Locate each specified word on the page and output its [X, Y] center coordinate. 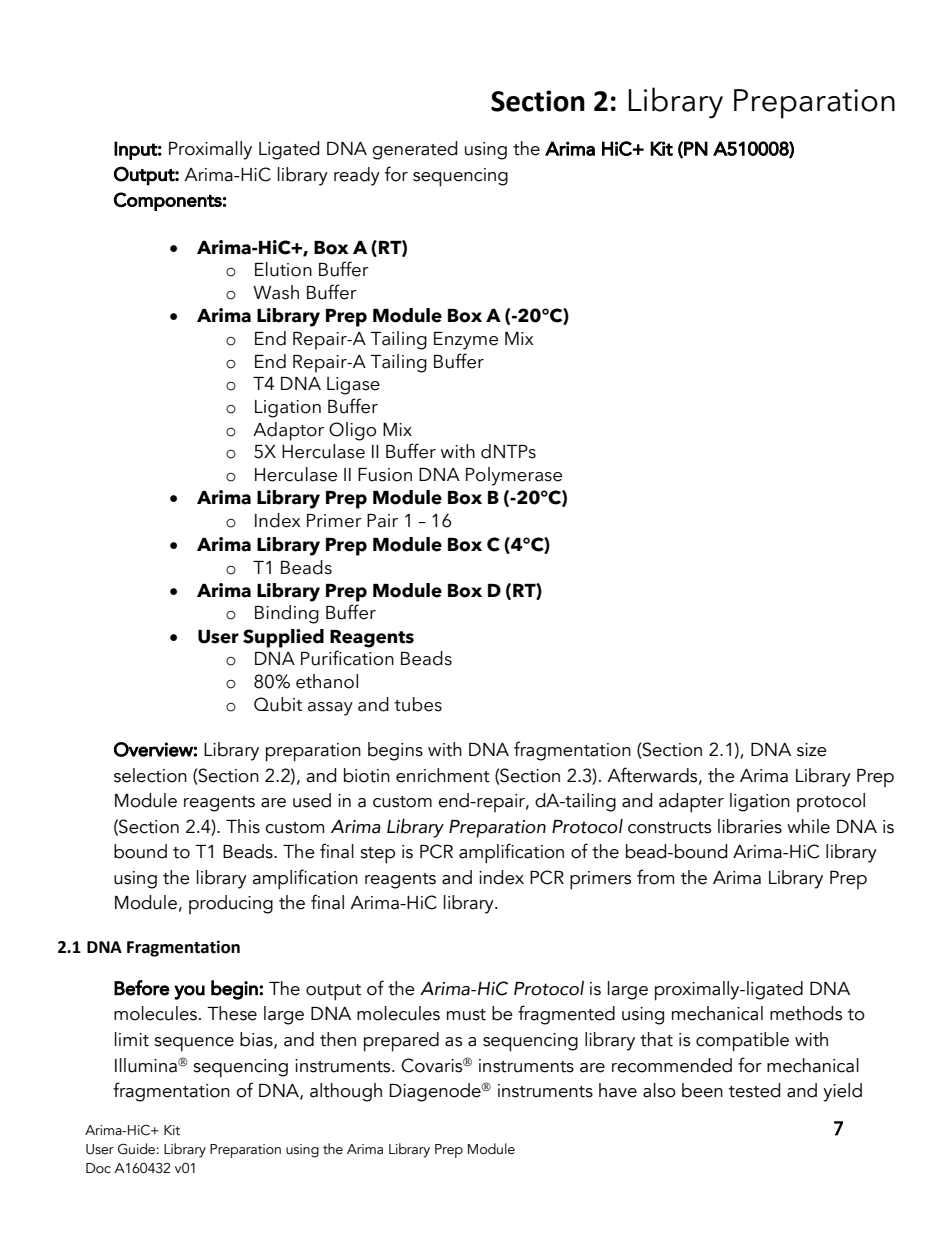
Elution [283, 269]
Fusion [385, 475]
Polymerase [514, 476]
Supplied [283, 638]
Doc [98, 1168]
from [655, 877]
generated [414, 150]
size [812, 750]
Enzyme [466, 341]
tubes [418, 704]
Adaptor [288, 431]
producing [231, 904]
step [377, 855]
